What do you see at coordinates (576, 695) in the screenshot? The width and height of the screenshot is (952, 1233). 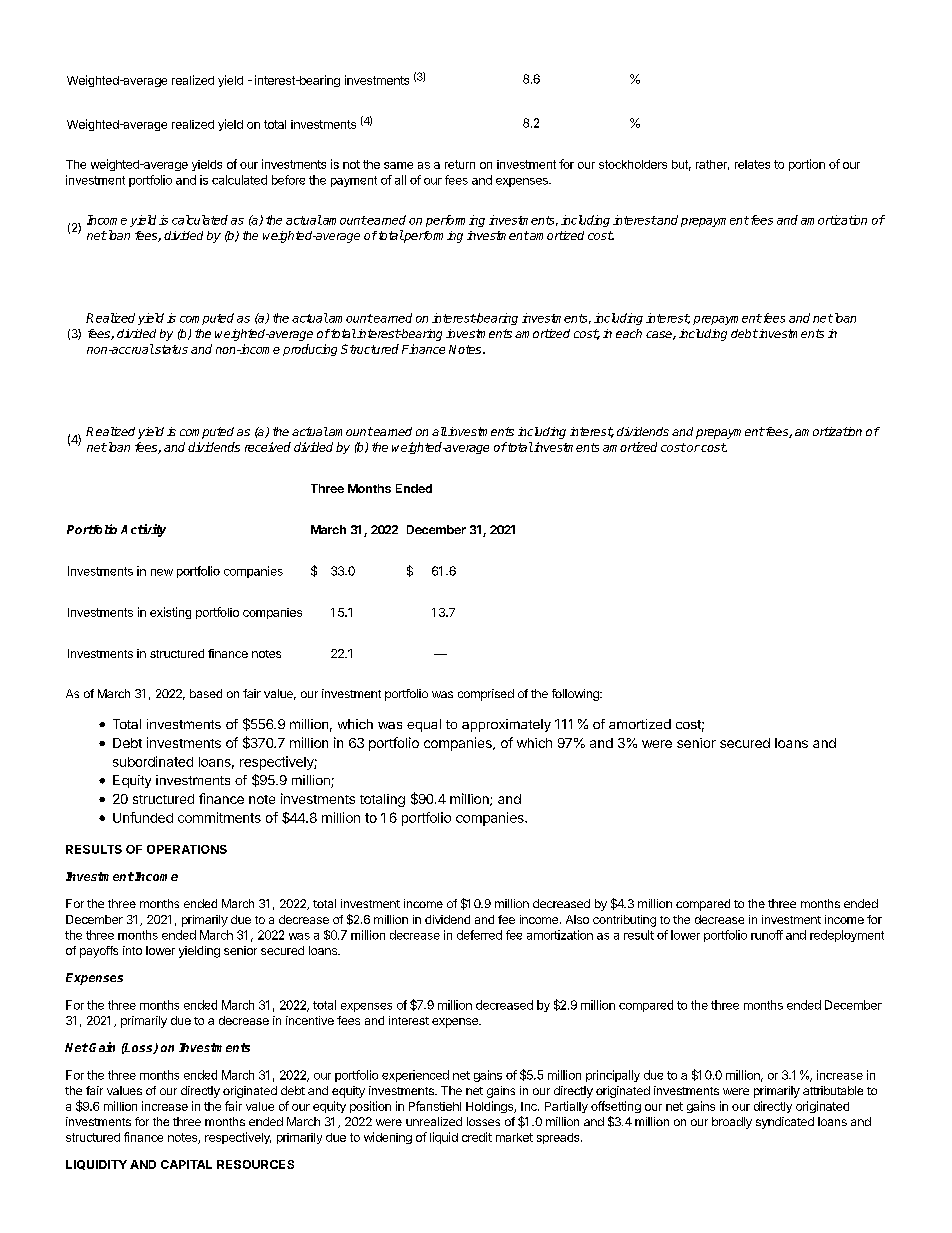 I see `following` at bounding box center [576, 695].
